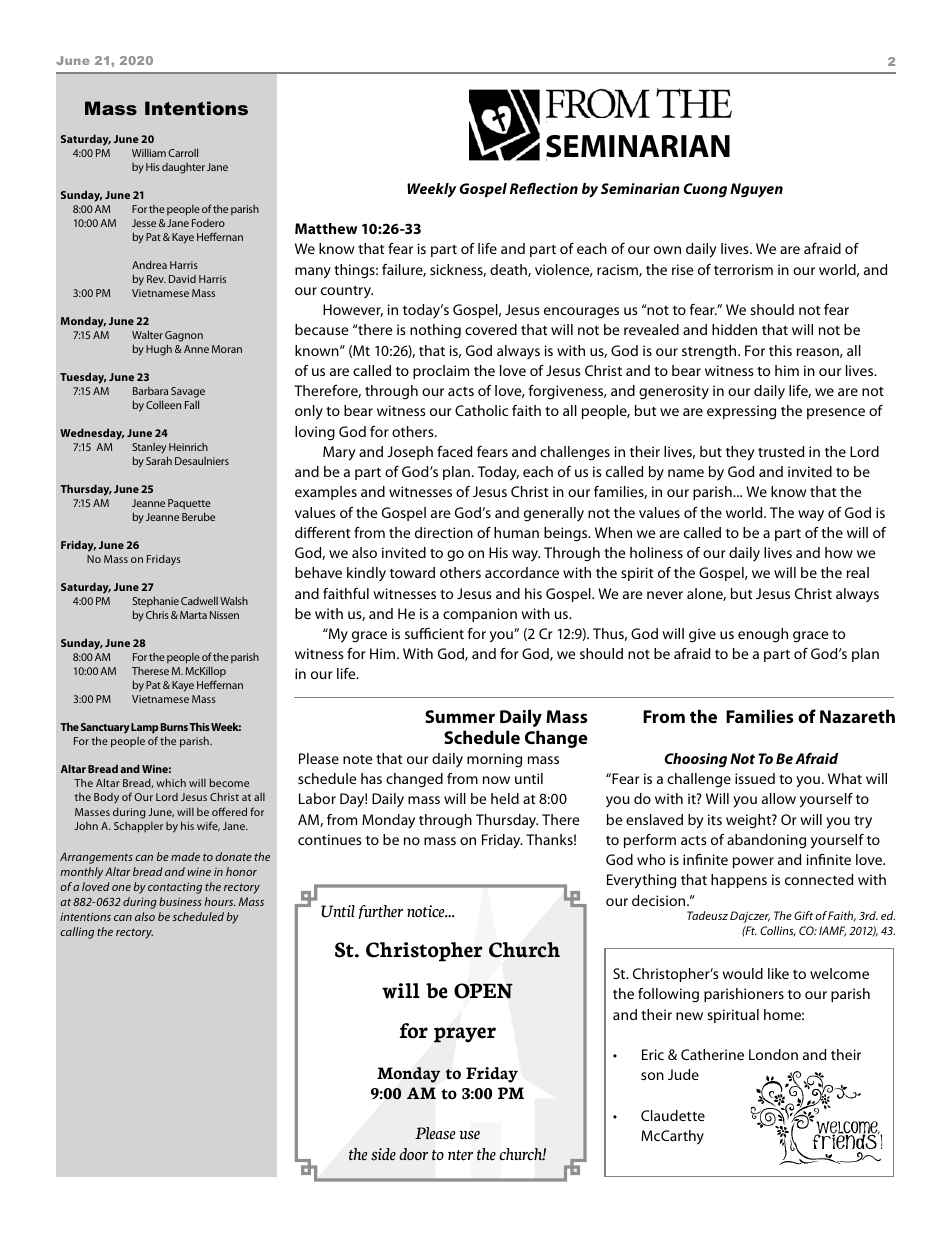 This document has width=952, height=1233. I want to click on sufficient, so click(434, 633).
